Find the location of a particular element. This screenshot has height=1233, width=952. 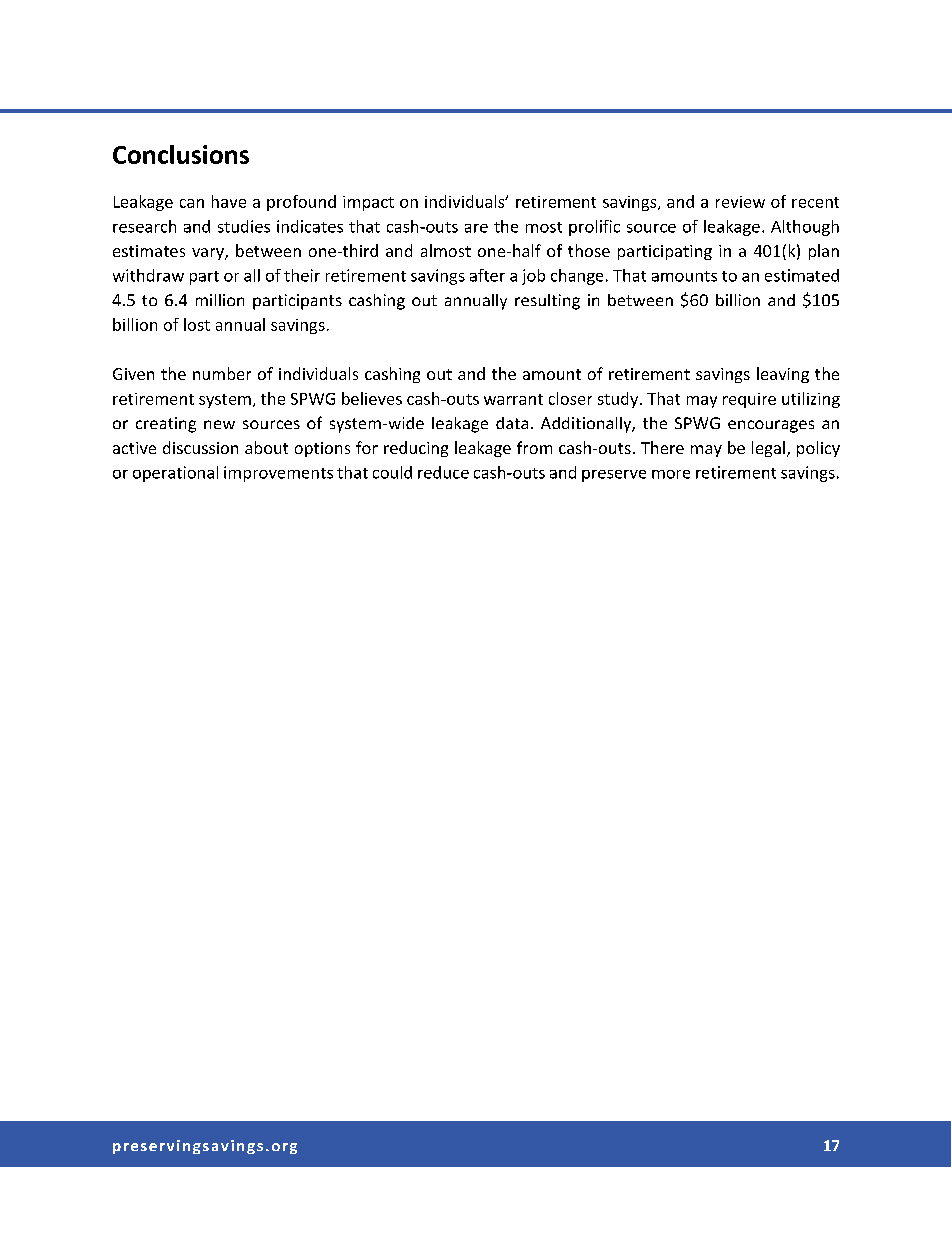

review is located at coordinates (740, 202).
